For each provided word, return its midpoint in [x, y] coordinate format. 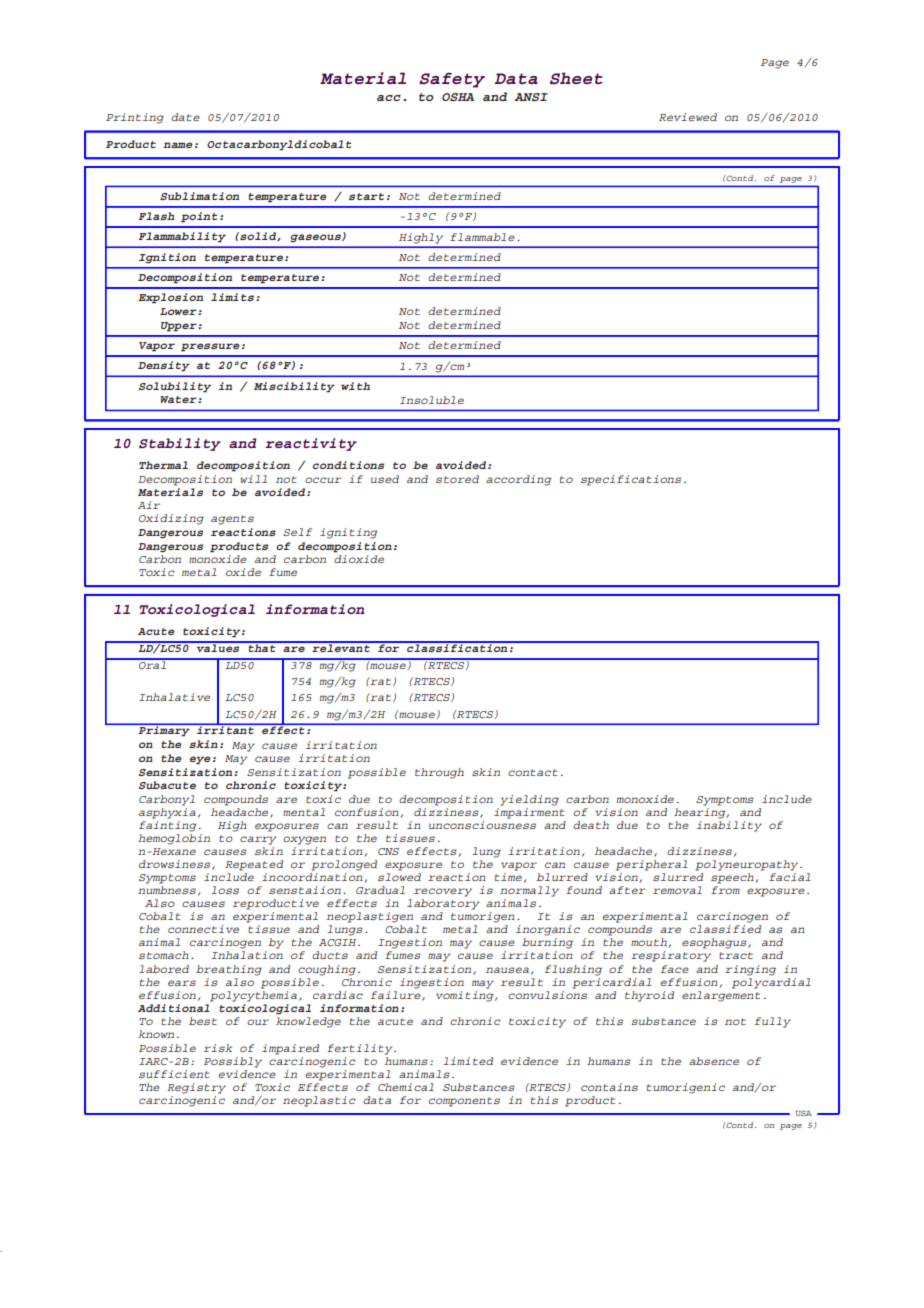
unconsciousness [482, 825]
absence [714, 1061]
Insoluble [432, 400]
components [464, 1102]
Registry [196, 1088]
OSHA [458, 97]
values [218, 647]
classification [457, 647]
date [185, 117]
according [518, 480]
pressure [210, 347]
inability [729, 826]
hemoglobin [174, 839]
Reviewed [688, 117]
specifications [631, 480]
